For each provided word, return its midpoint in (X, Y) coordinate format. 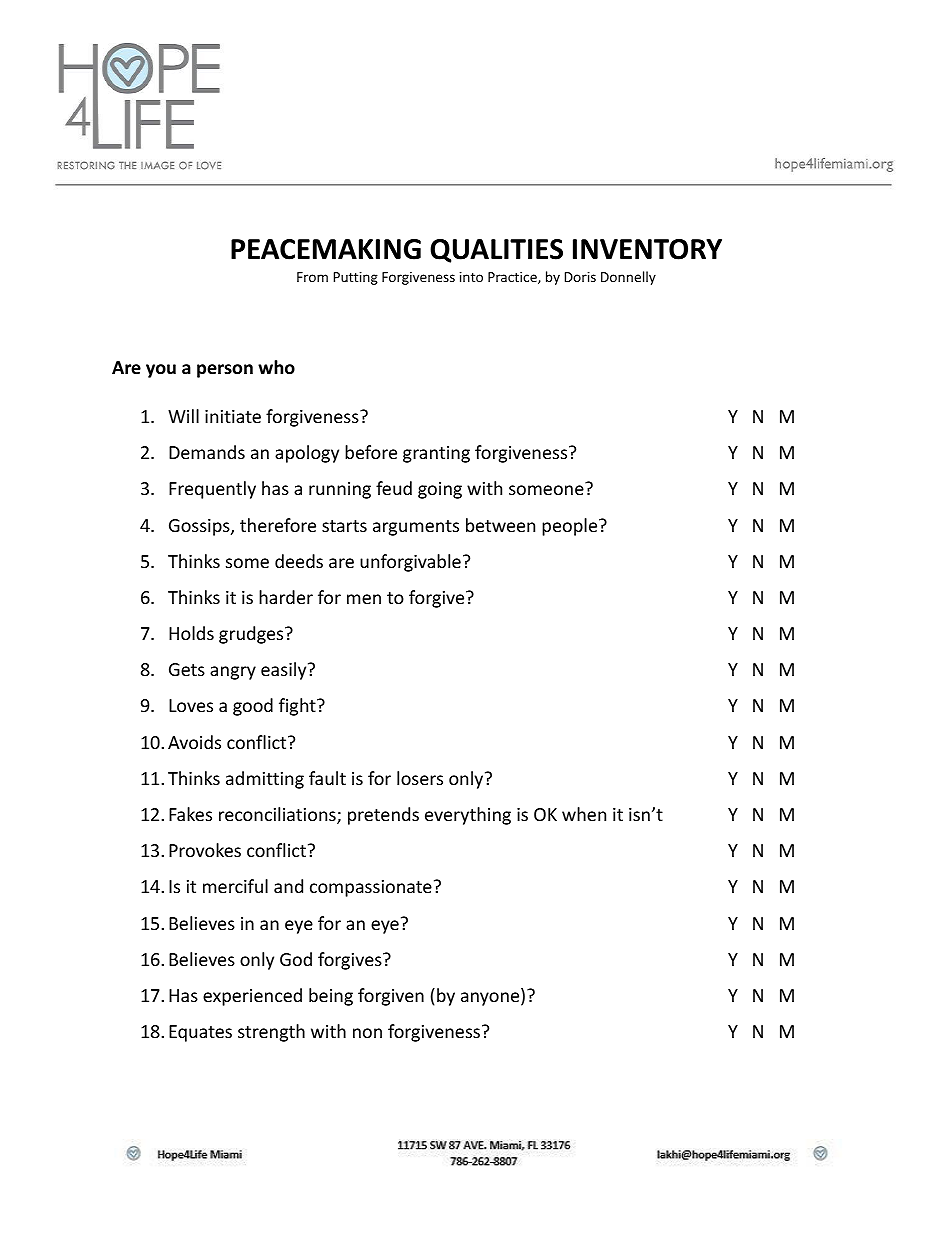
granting (436, 454)
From (312, 277)
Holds (191, 633)
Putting (356, 278)
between (500, 525)
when (584, 814)
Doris (580, 277)
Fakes (190, 814)
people (571, 527)
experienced (252, 997)
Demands (207, 452)
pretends (383, 816)
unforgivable (410, 563)
